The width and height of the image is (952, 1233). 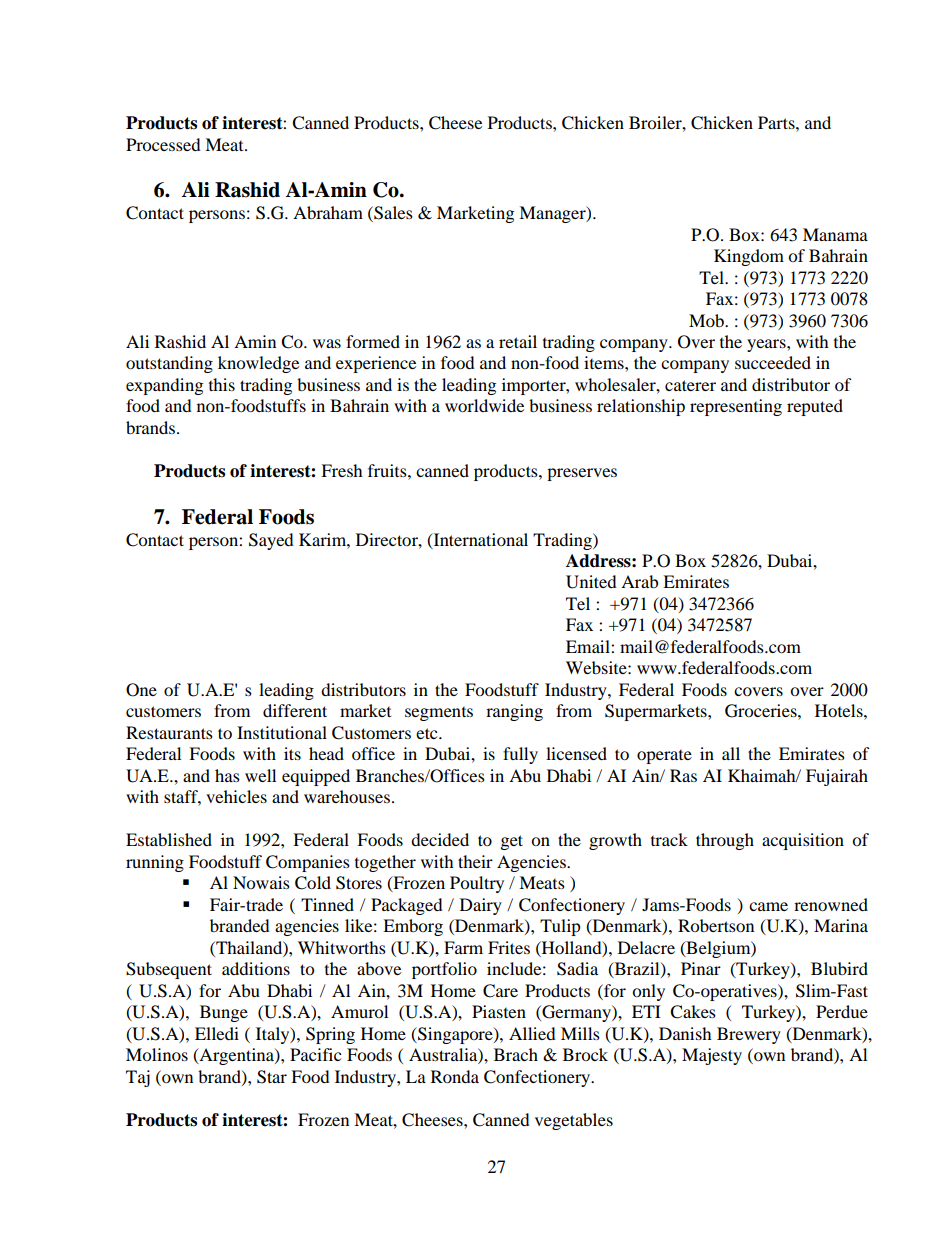 What do you see at coordinates (295, 710) in the image?
I see `different` at bounding box center [295, 710].
